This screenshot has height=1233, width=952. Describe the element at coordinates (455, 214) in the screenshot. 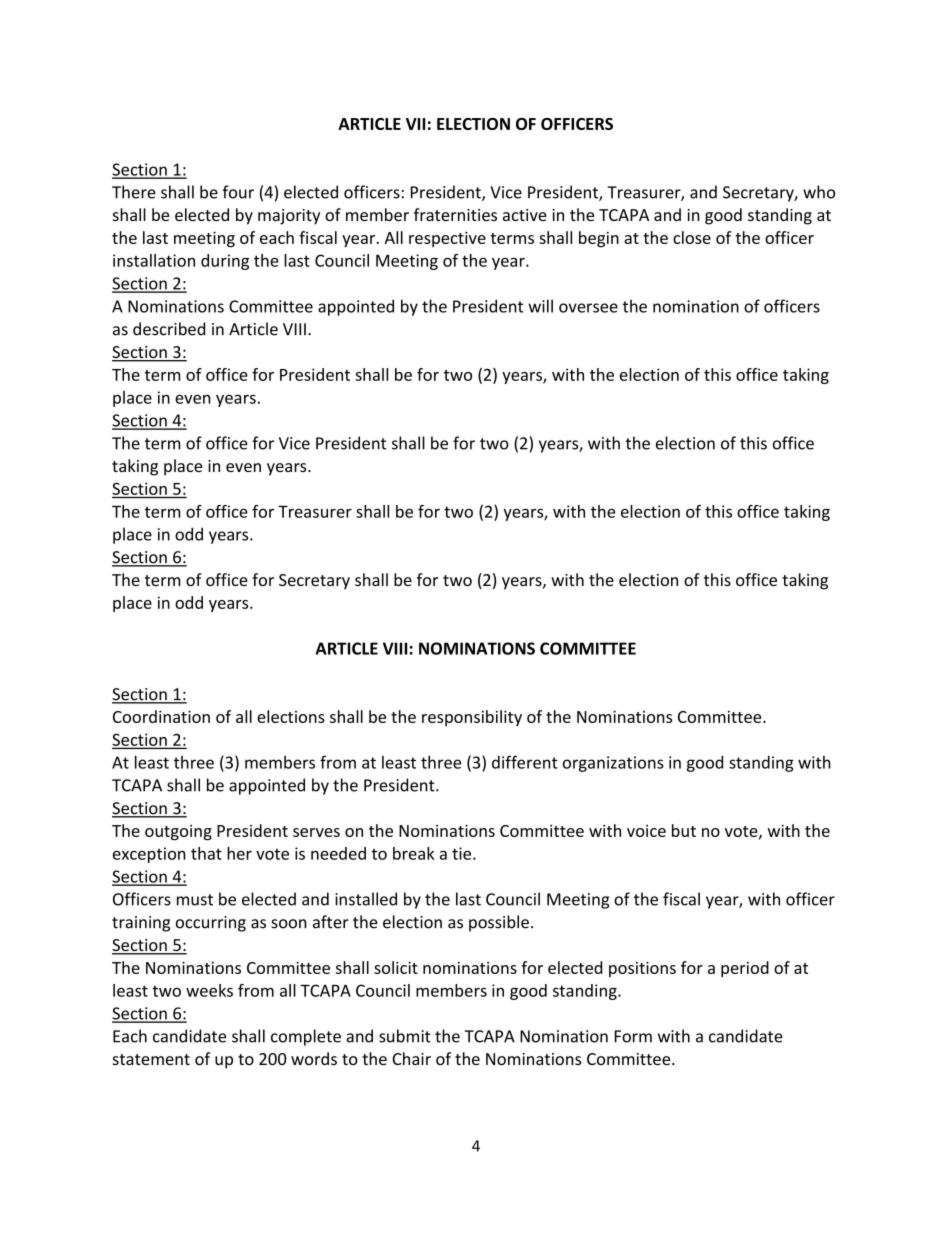

I see `fraternities` at that location.
